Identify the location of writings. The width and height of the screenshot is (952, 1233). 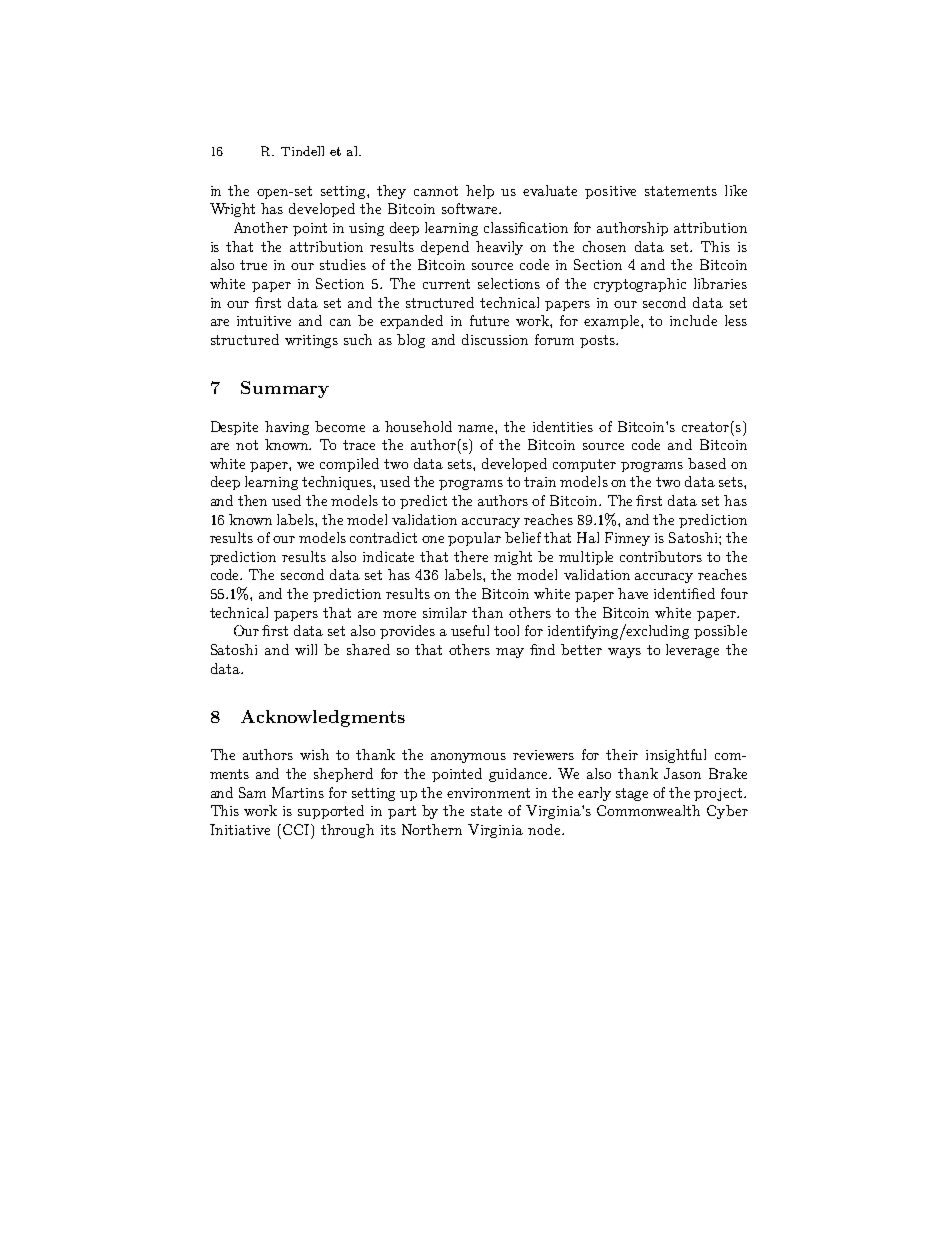
(311, 341).
